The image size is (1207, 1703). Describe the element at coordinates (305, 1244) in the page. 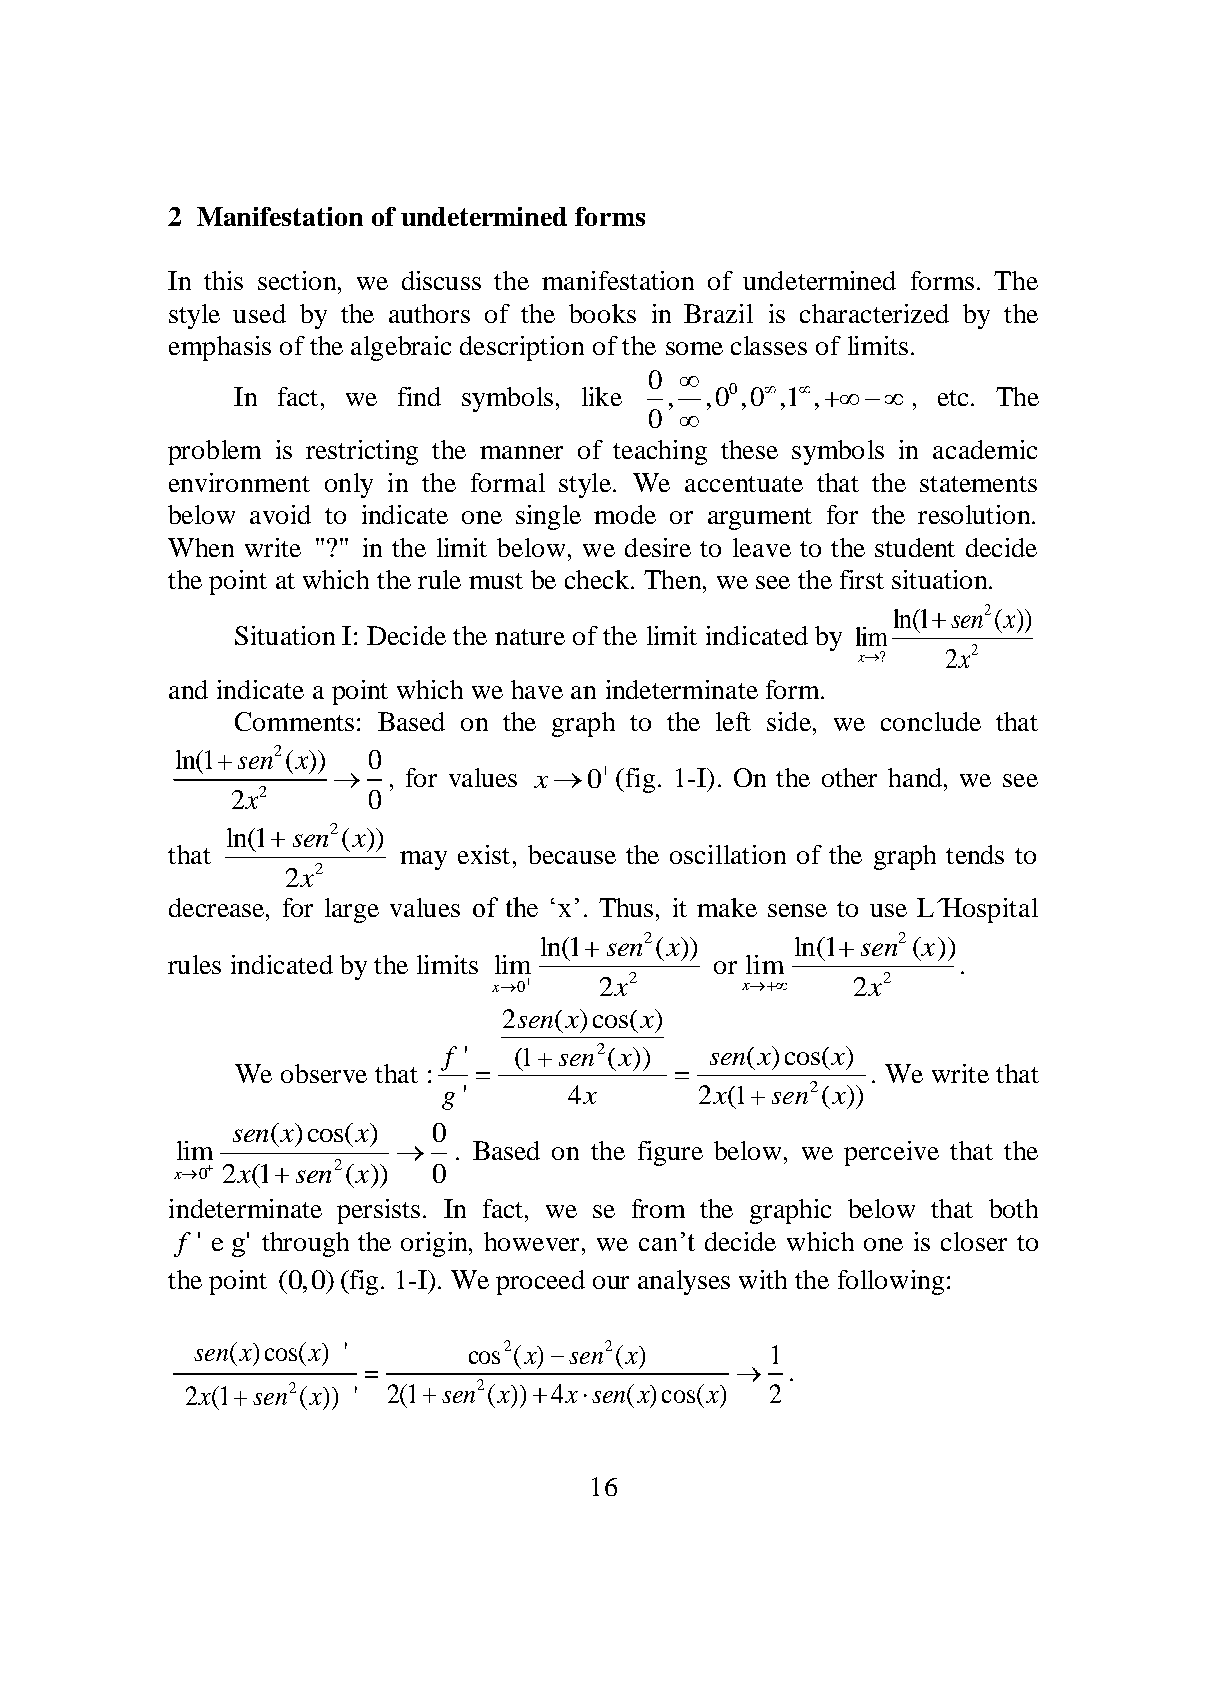

I see `through` at that location.
